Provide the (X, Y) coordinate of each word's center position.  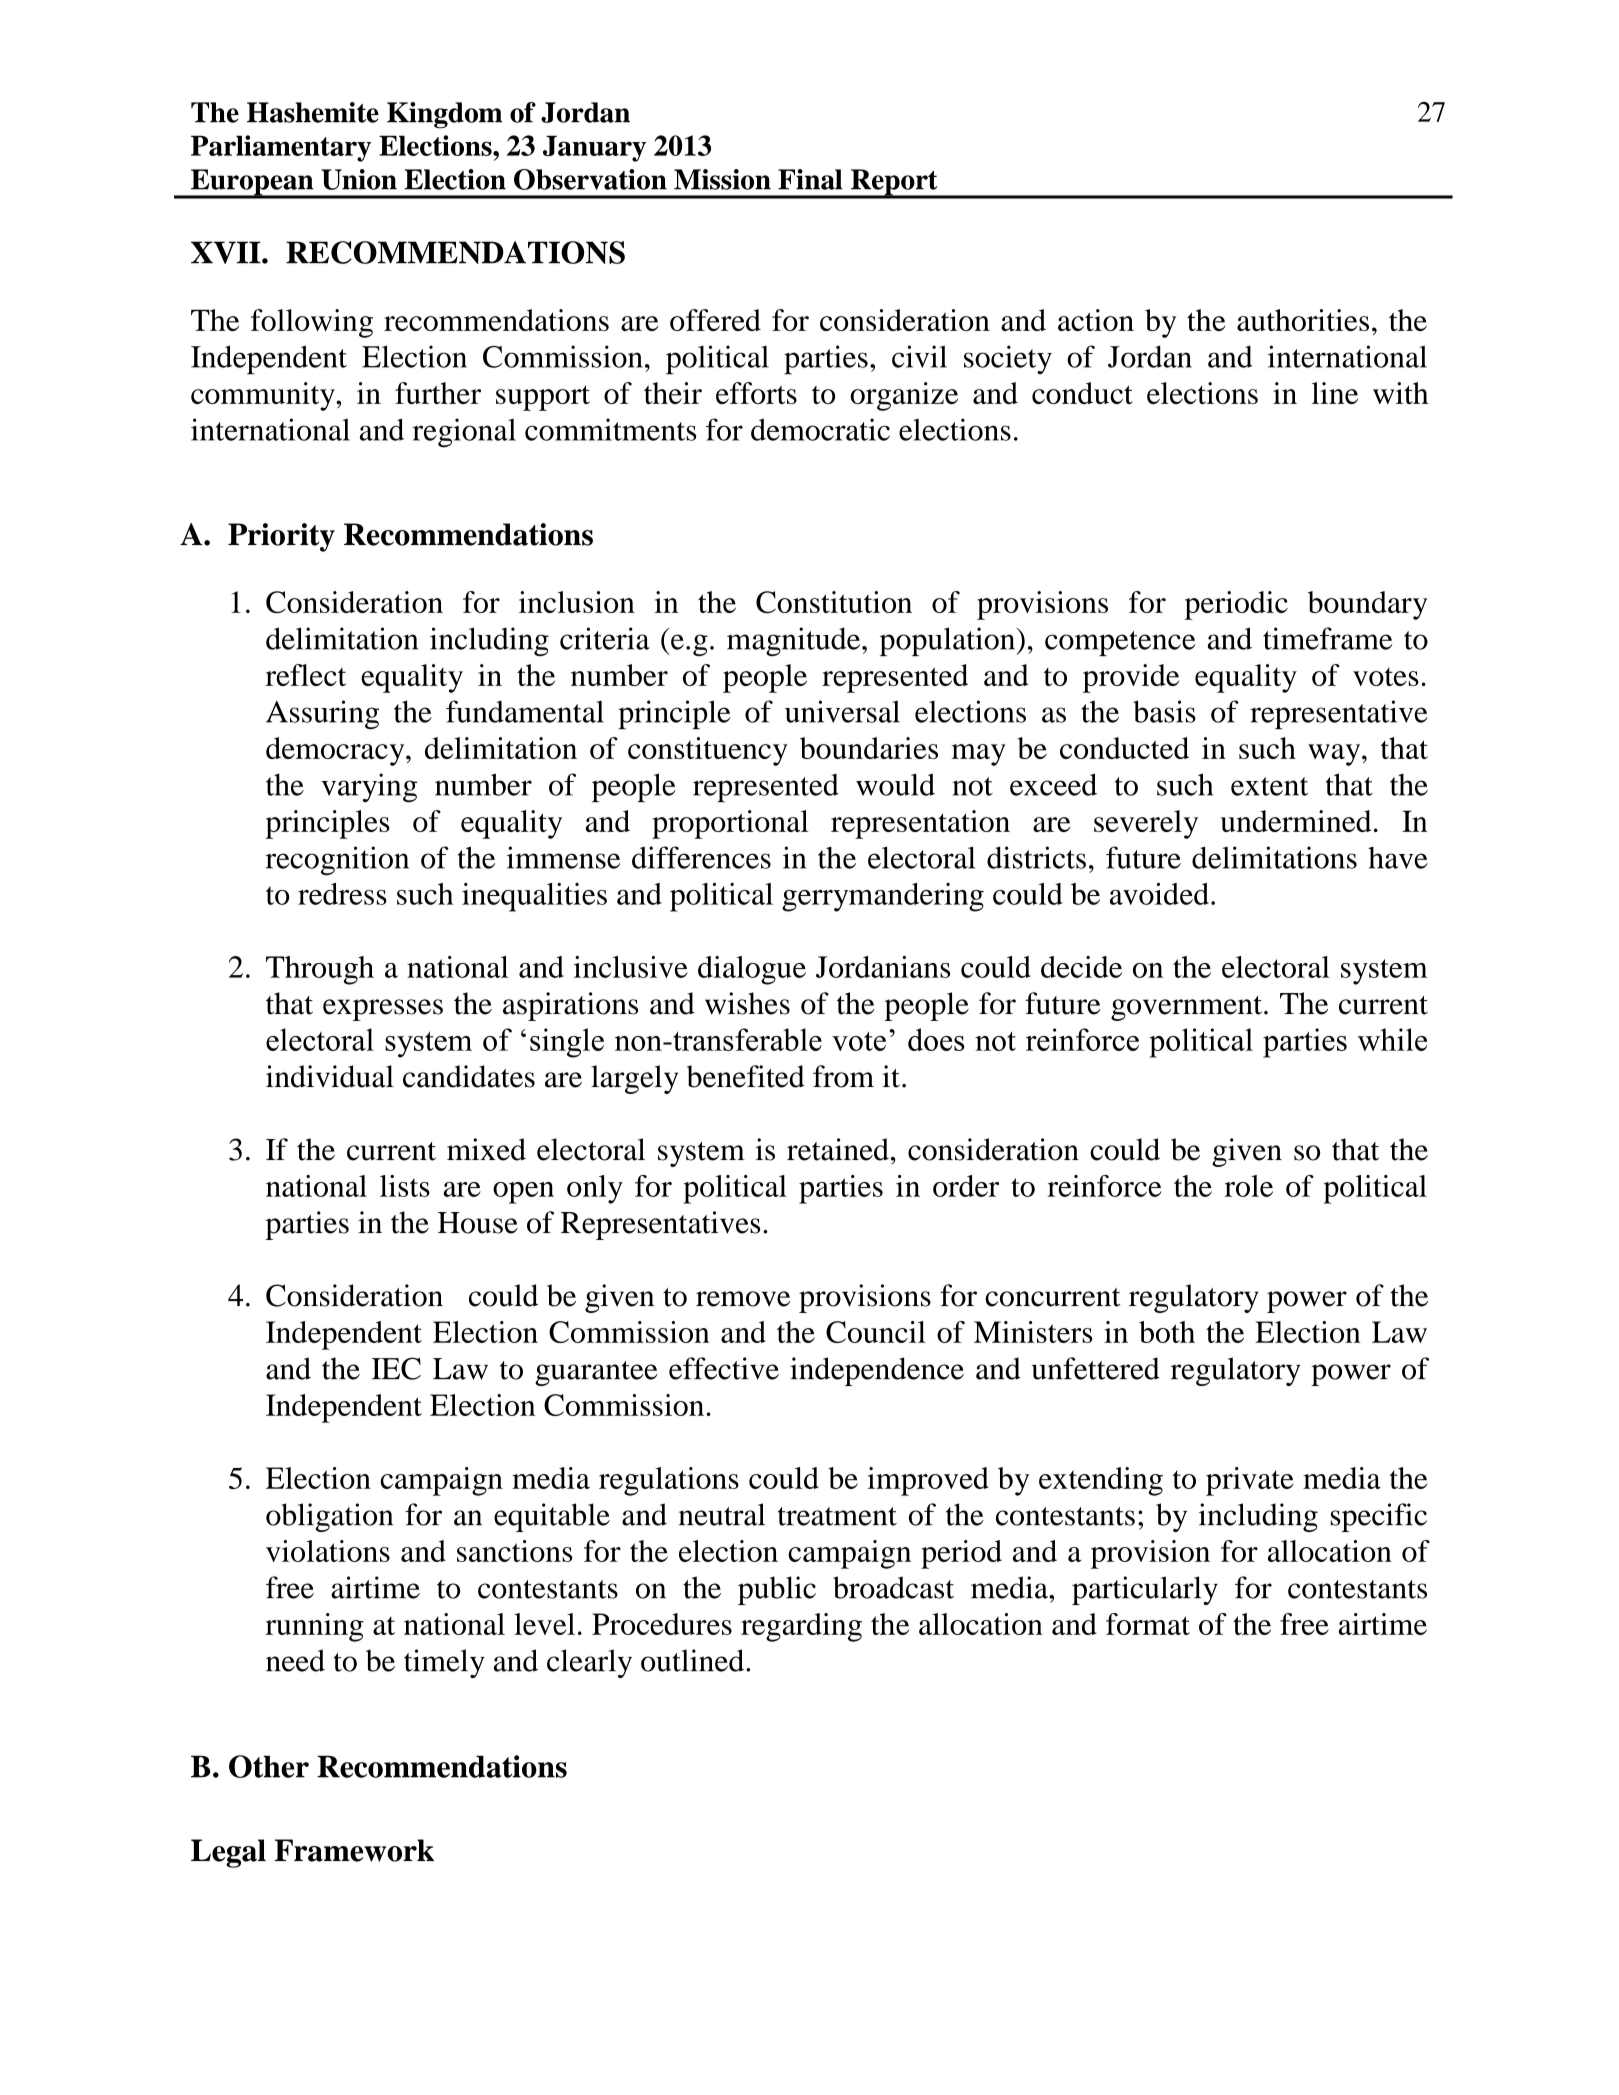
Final (810, 179)
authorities (1303, 320)
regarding (801, 1627)
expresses (383, 1010)
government (1186, 1008)
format (1148, 1624)
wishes (747, 1003)
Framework (354, 1850)
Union (359, 179)
